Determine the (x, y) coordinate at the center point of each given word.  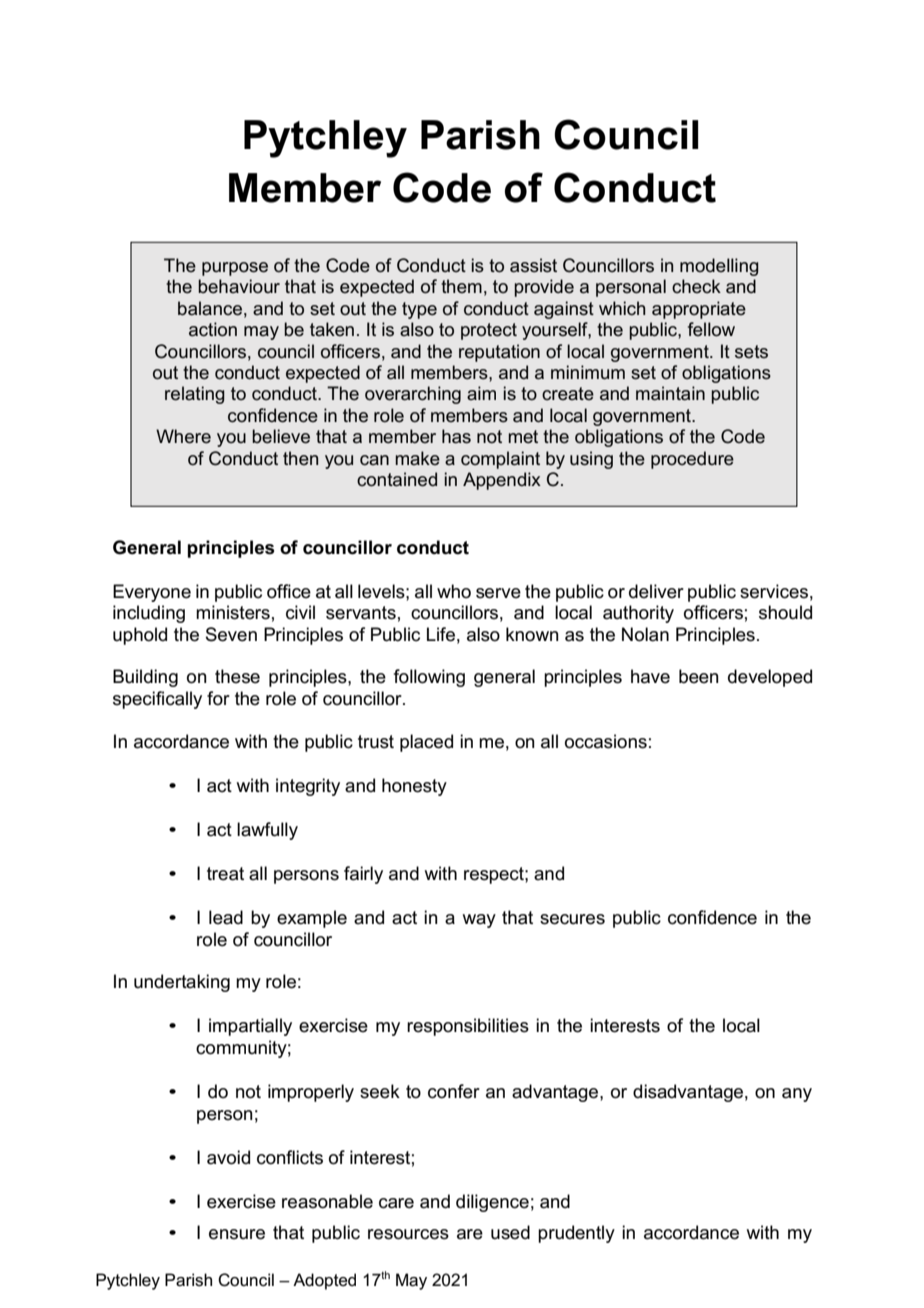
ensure (237, 1234)
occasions (606, 741)
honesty (414, 787)
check (696, 286)
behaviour (239, 286)
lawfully (267, 831)
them (461, 286)
